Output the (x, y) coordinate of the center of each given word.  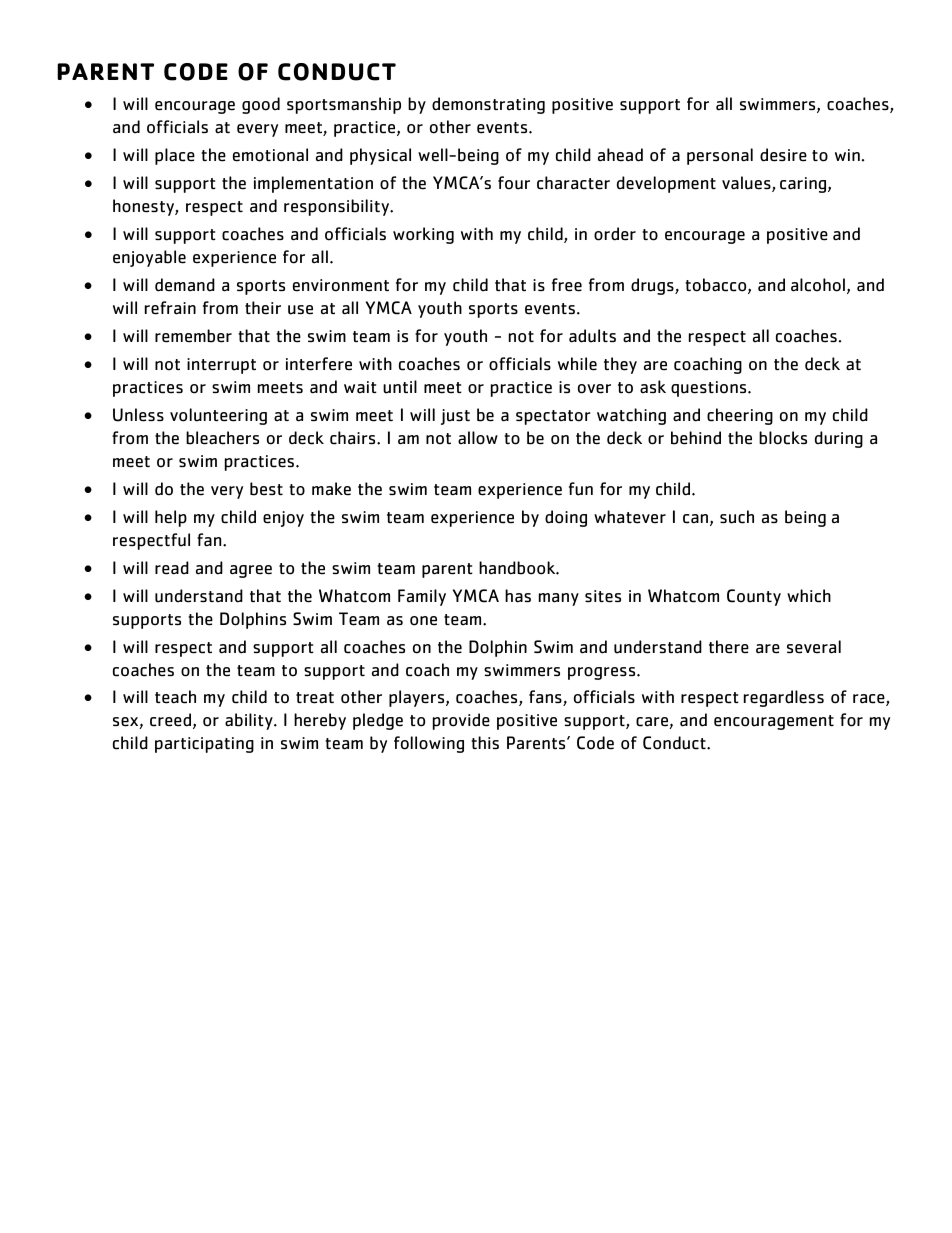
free (567, 285)
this (485, 742)
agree (251, 571)
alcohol (818, 285)
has (518, 596)
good (261, 105)
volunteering (218, 416)
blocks (783, 438)
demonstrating (488, 105)
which (809, 596)
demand (185, 285)
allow (478, 438)
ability (250, 721)
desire (783, 155)
